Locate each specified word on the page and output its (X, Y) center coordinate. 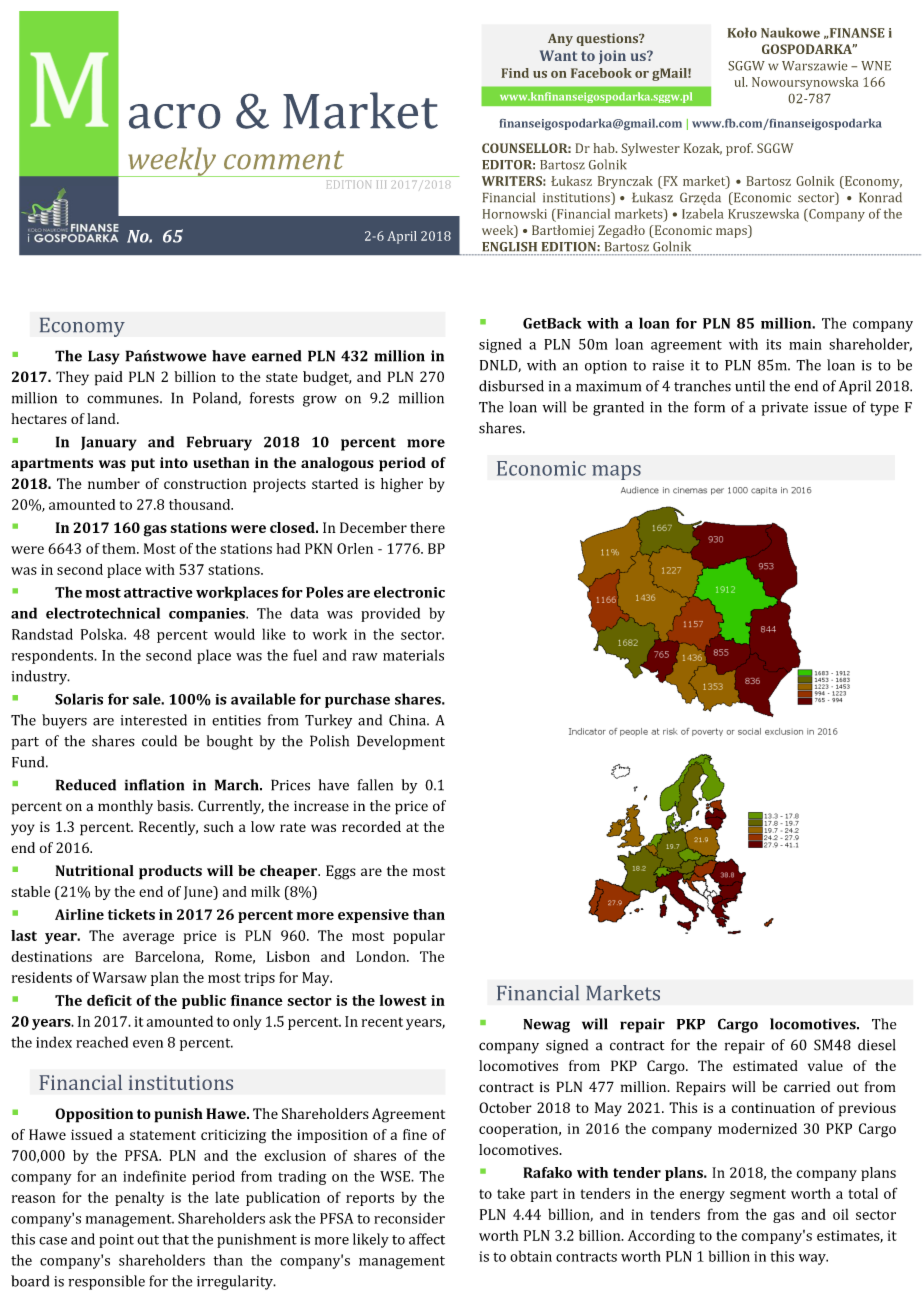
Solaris (79, 699)
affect (427, 1239)
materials (413, 655)
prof (739, 149)
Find (515, 73)
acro (174, 116)
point (116, 1241)
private (784, 409)
